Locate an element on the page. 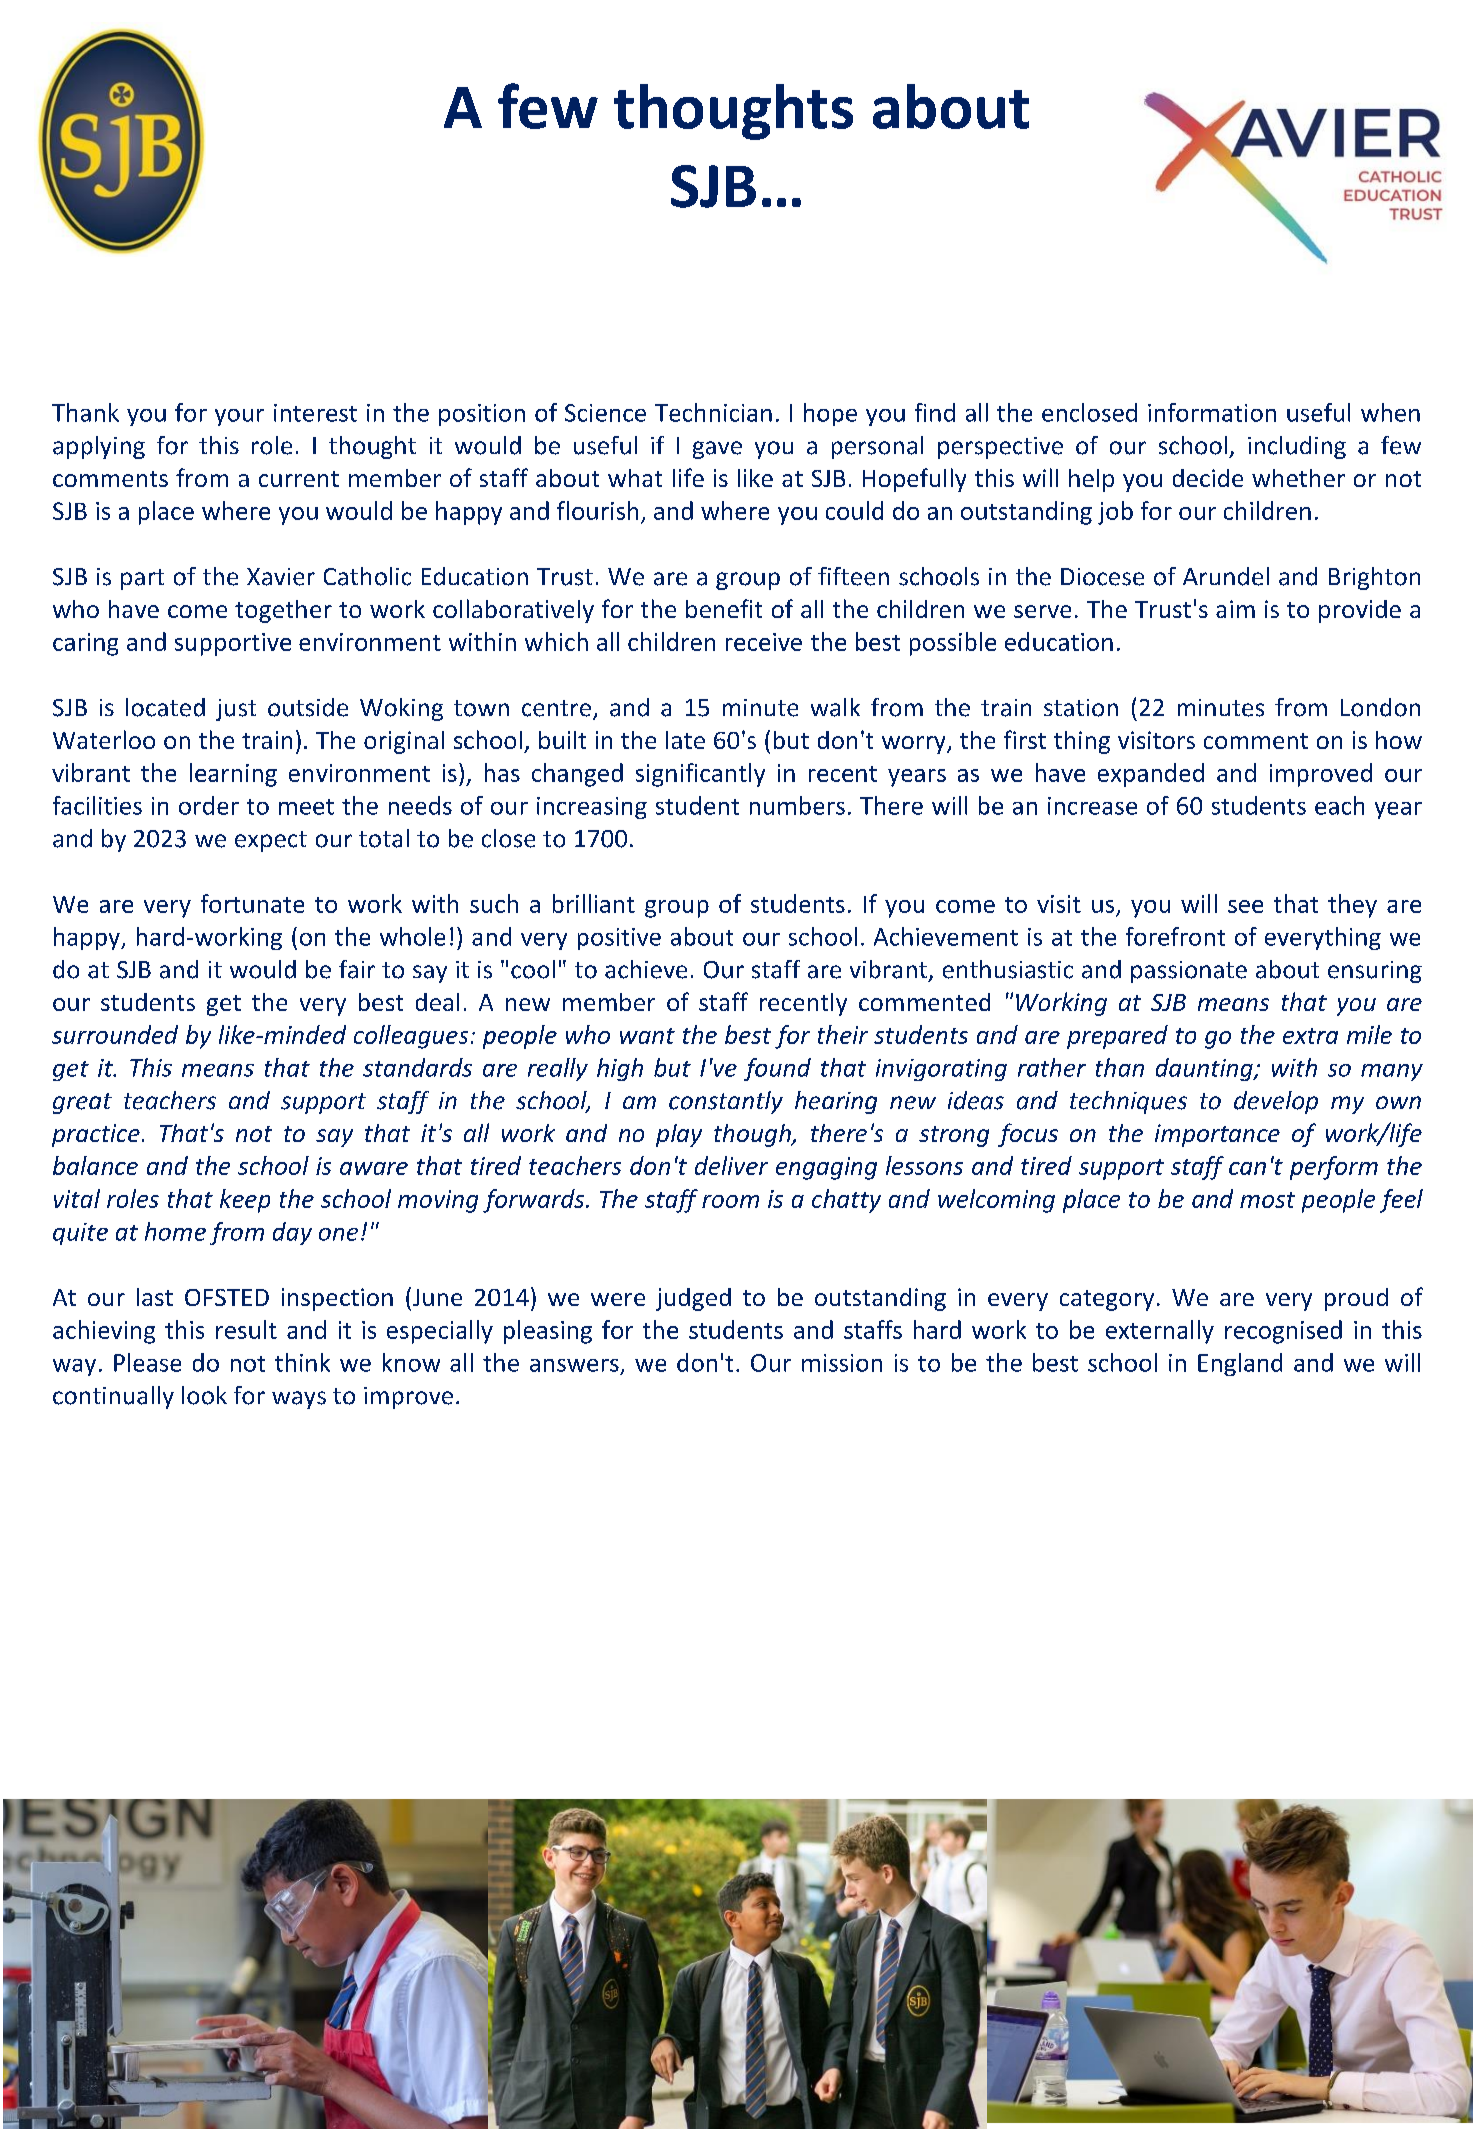 Image resolution: width=1474 pixels, height=2129 pixels. gave is located at coordinates (717, 450).
